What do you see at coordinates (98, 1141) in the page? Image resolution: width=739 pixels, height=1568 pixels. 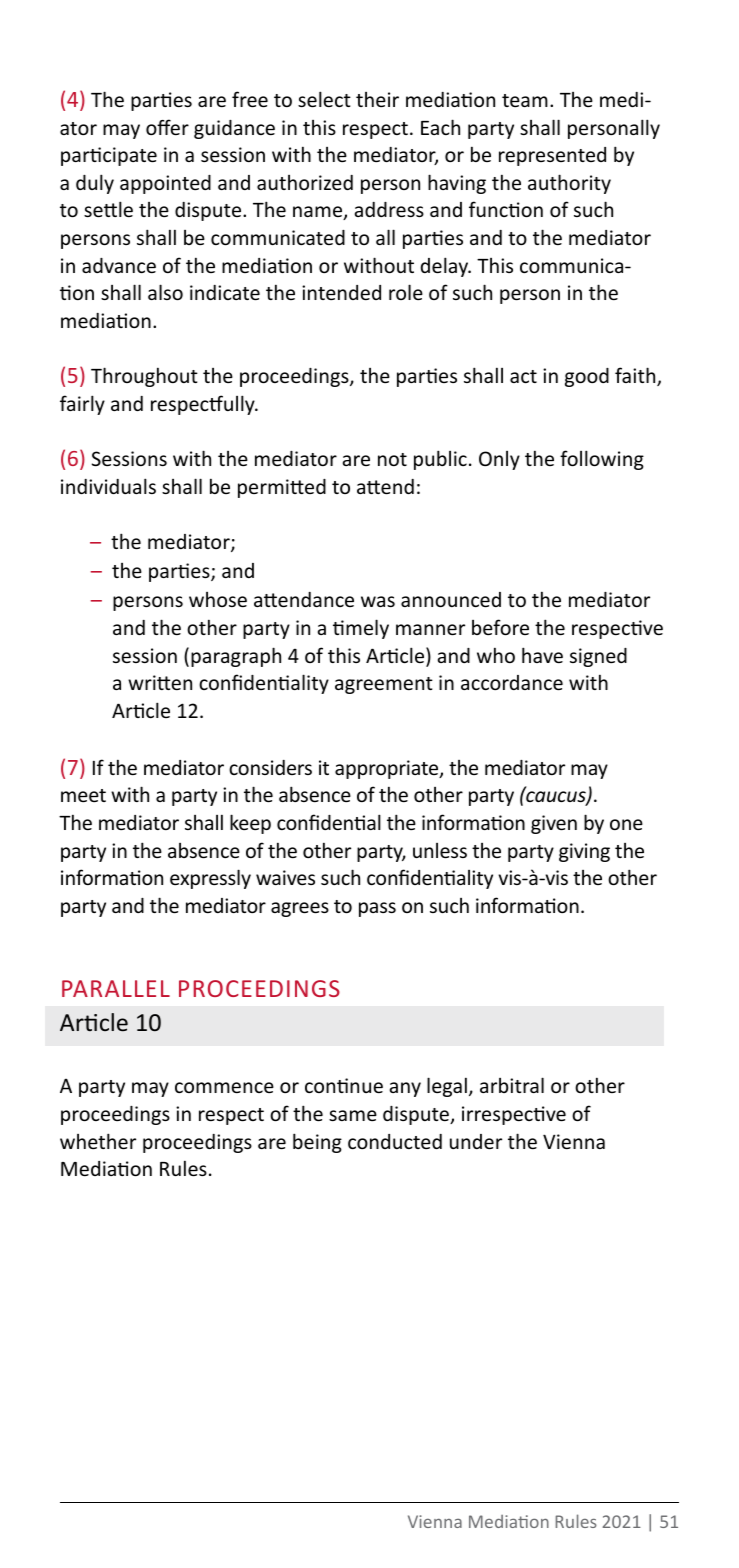 I see `whether` at bounding box center [98, 1141].
